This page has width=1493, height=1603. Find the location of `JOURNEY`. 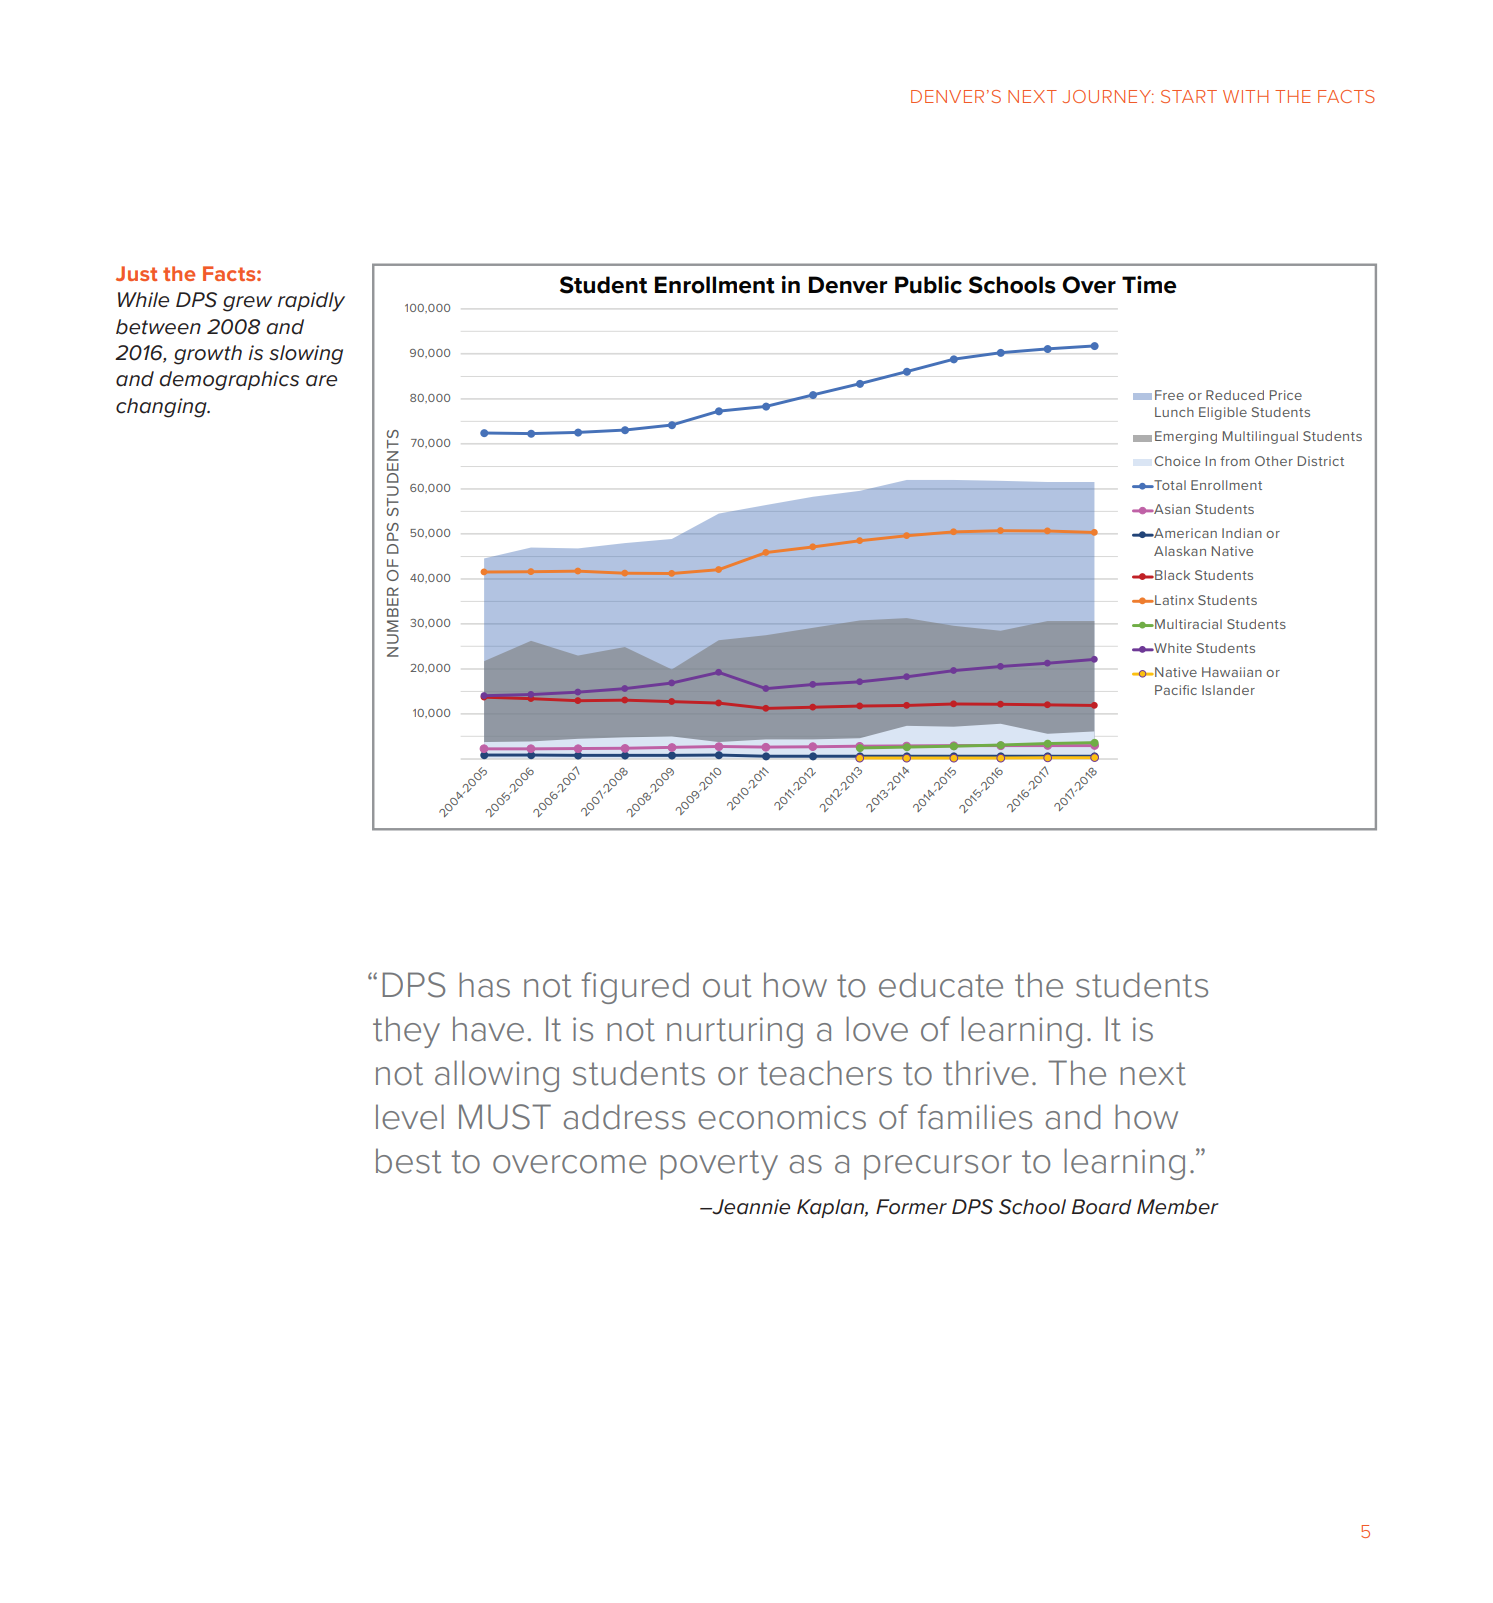

JOURNEY is located at coordinates (1108, 96).
